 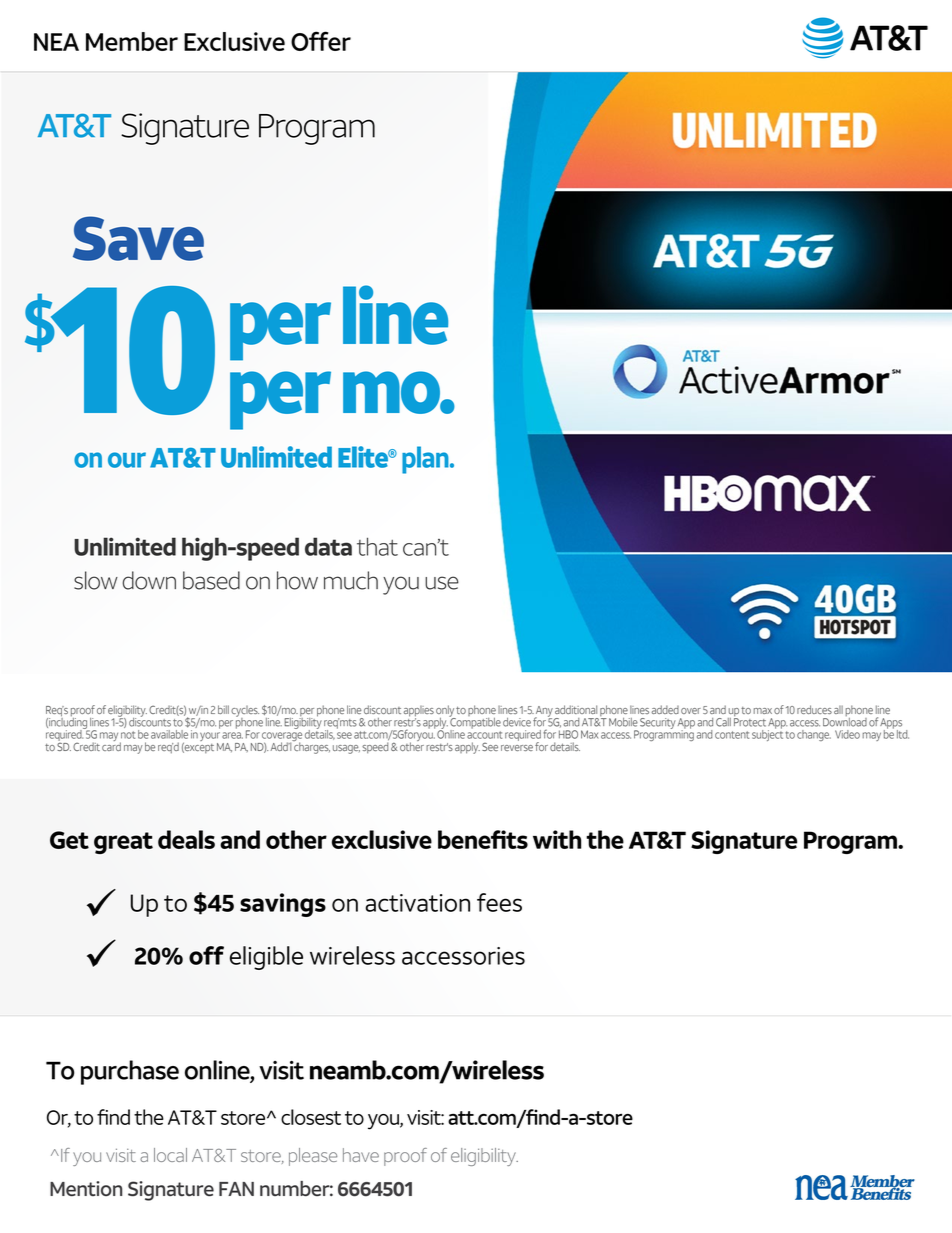 I want to click on use, so click(x=442, y=583).
